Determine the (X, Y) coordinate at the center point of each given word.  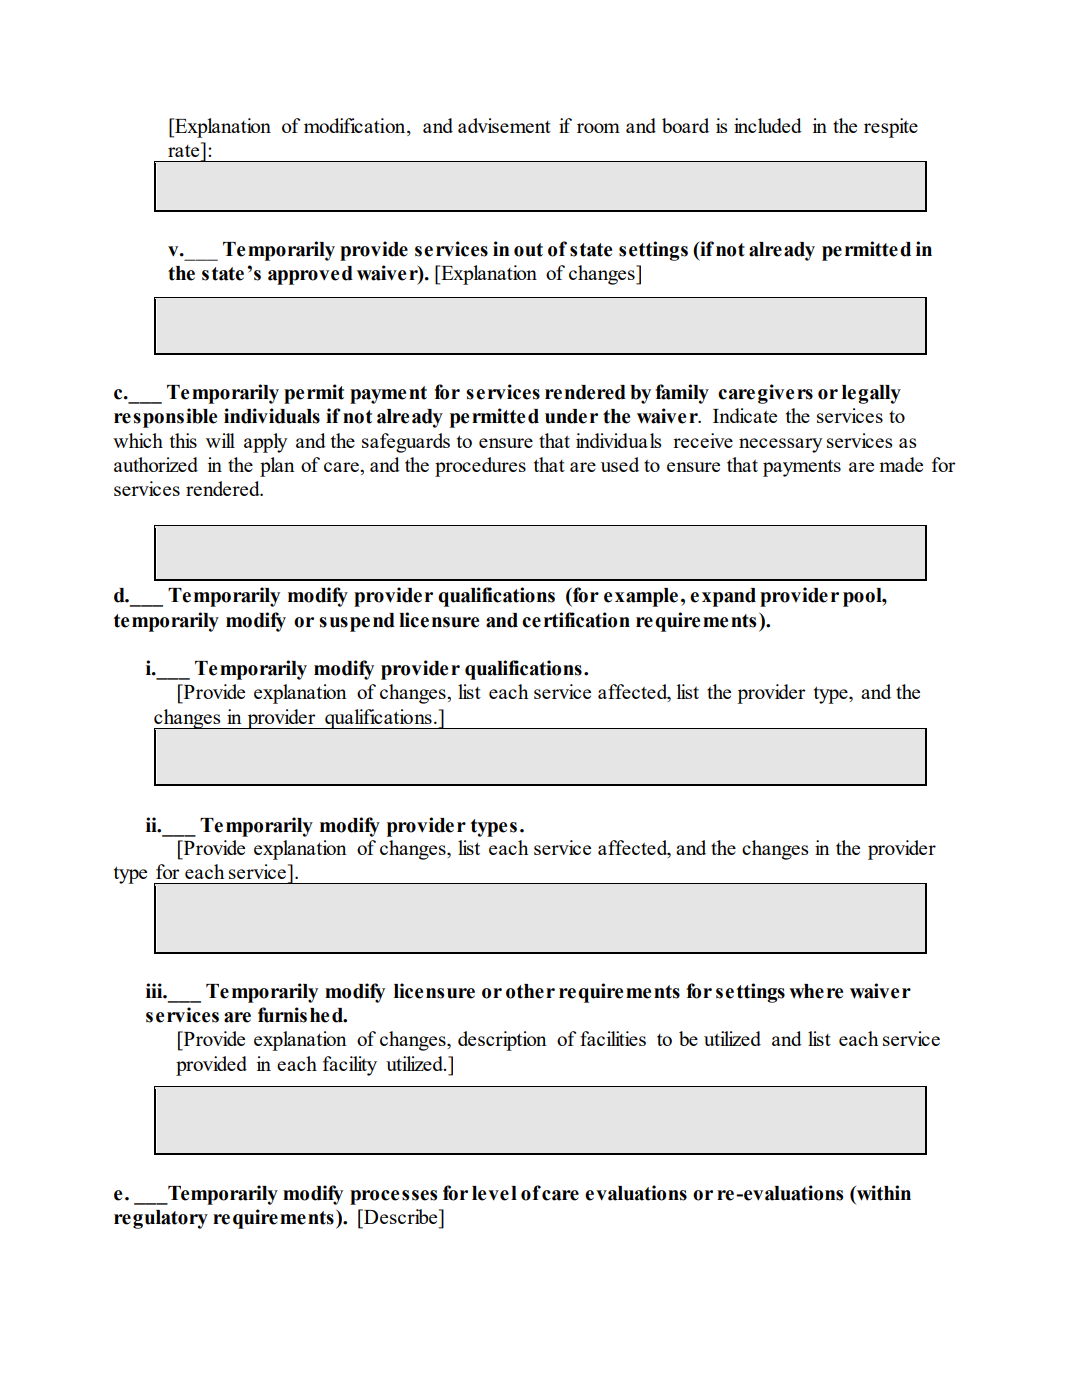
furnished (301, 1015)
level (494, 1193)
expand (723, 597)
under (571, 416)
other (530, 991)
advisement (504, 125)
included (768, 125)
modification (356, 127)
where (816, 991)
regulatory (161, 1219)
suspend (357, 622)
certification (576, 620)
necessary (781, 445)
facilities (613, 1038)
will (220, 440)
